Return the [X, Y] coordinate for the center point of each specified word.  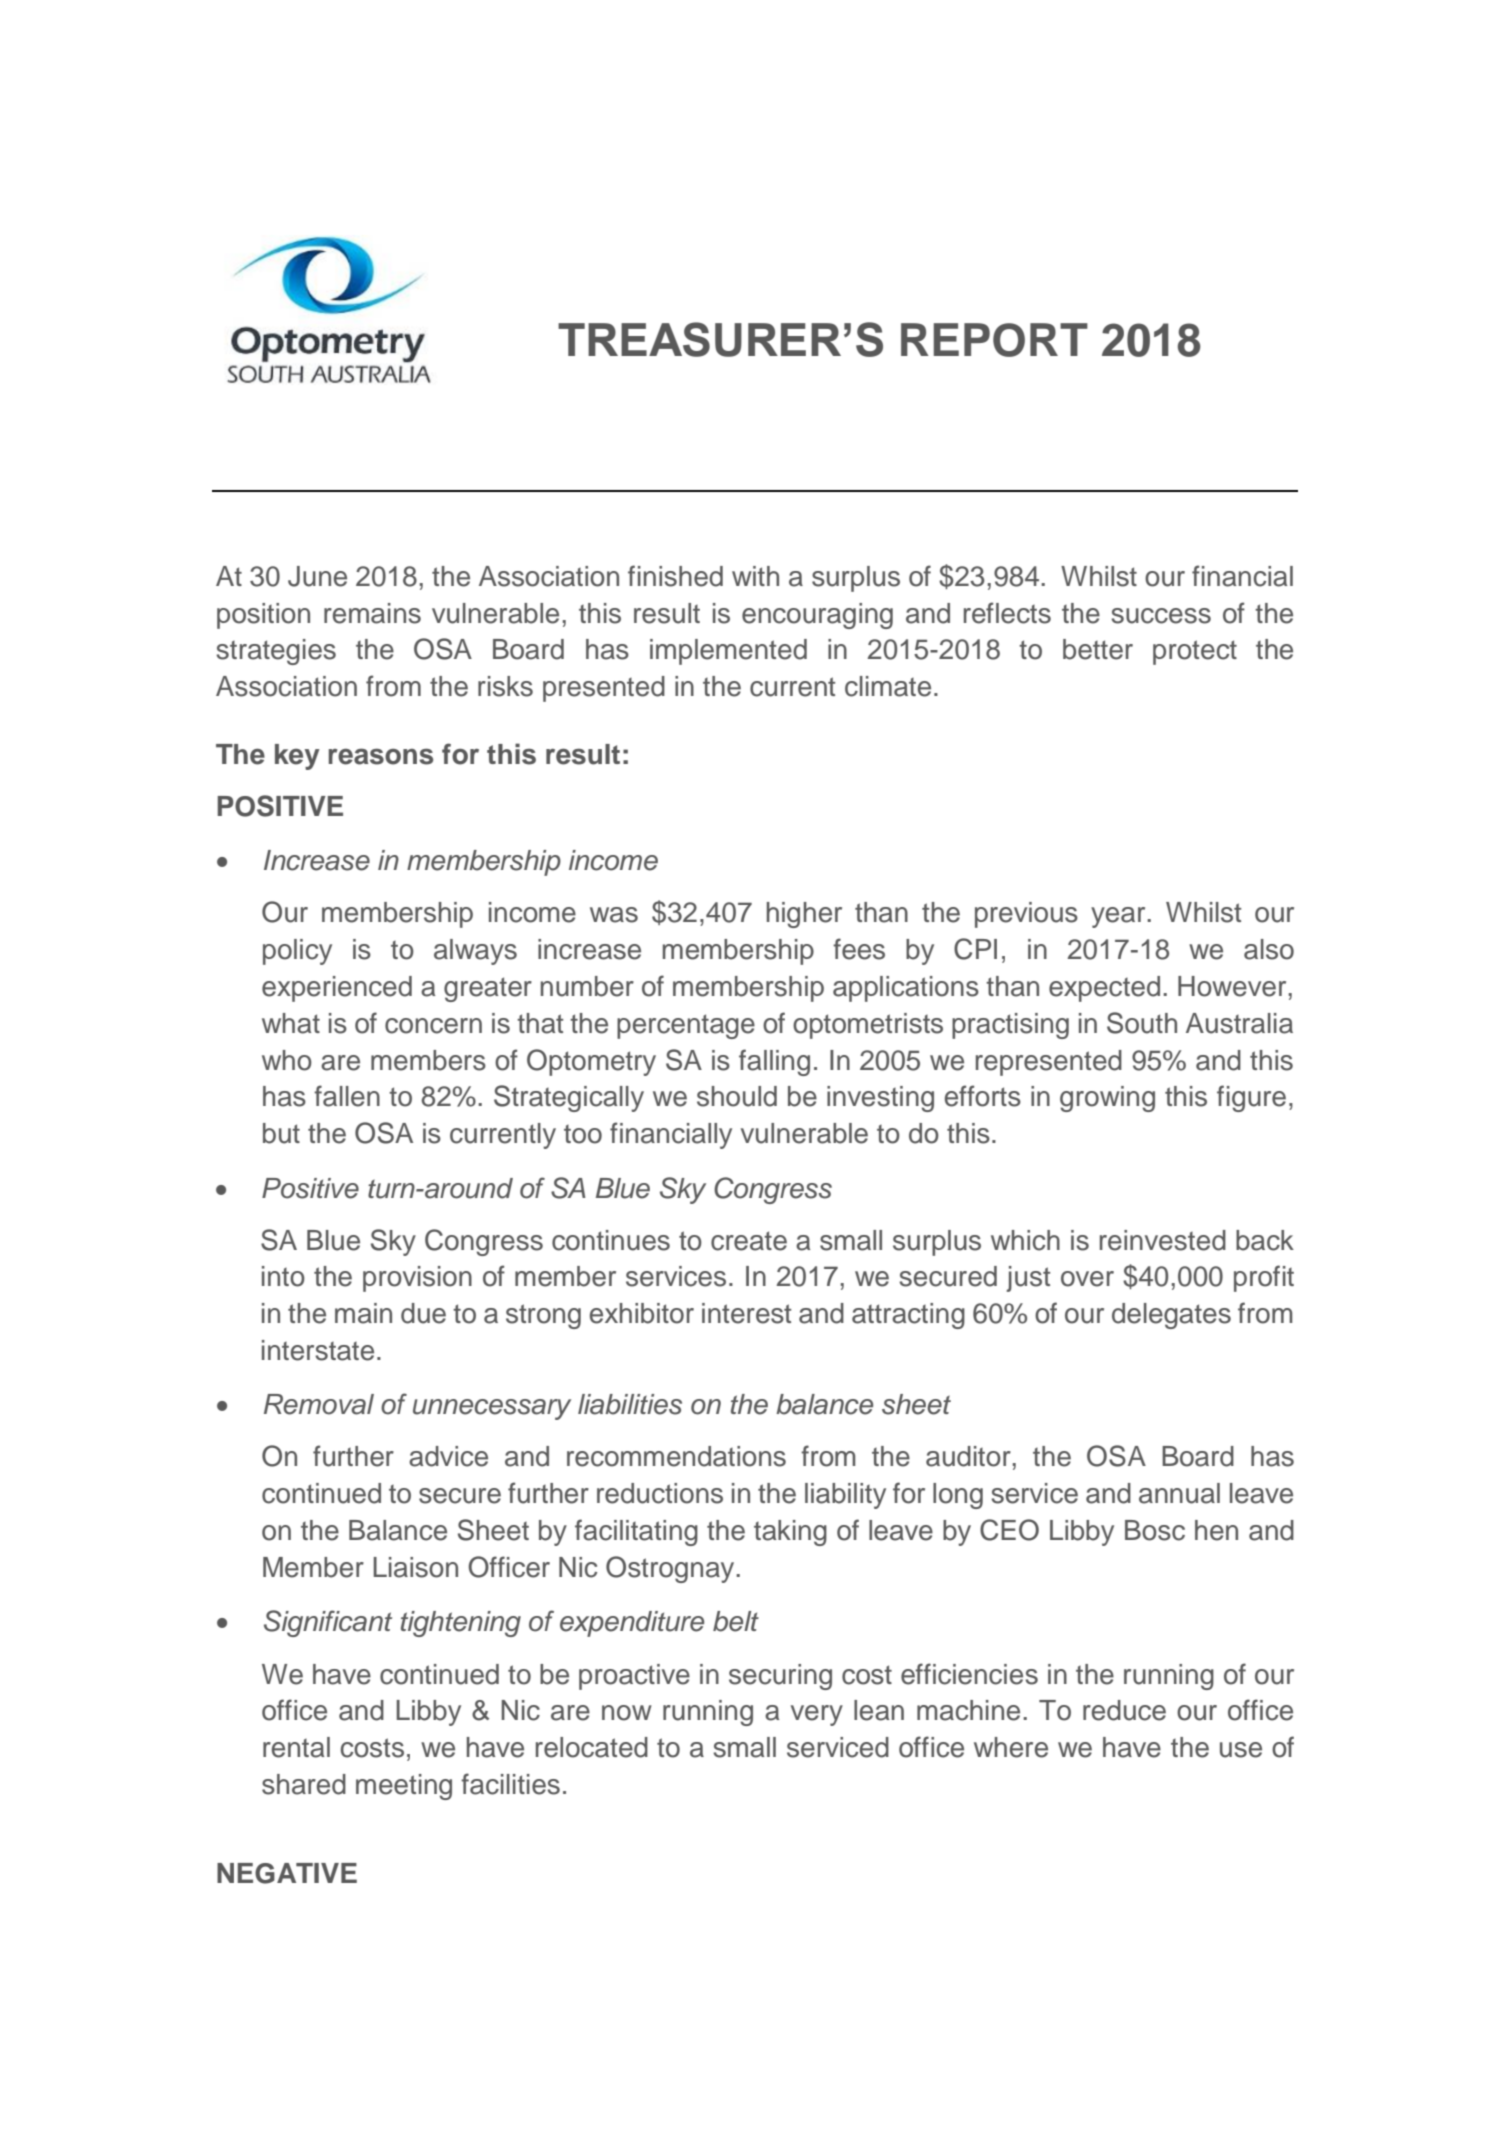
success [1161, 616]
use [1241, 1750]
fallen [347, 1096]
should [737, 1096]
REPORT [994, 340]
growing [1107, 1099]
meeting [404, 1787]
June [317, 576]
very [817, 1715]
